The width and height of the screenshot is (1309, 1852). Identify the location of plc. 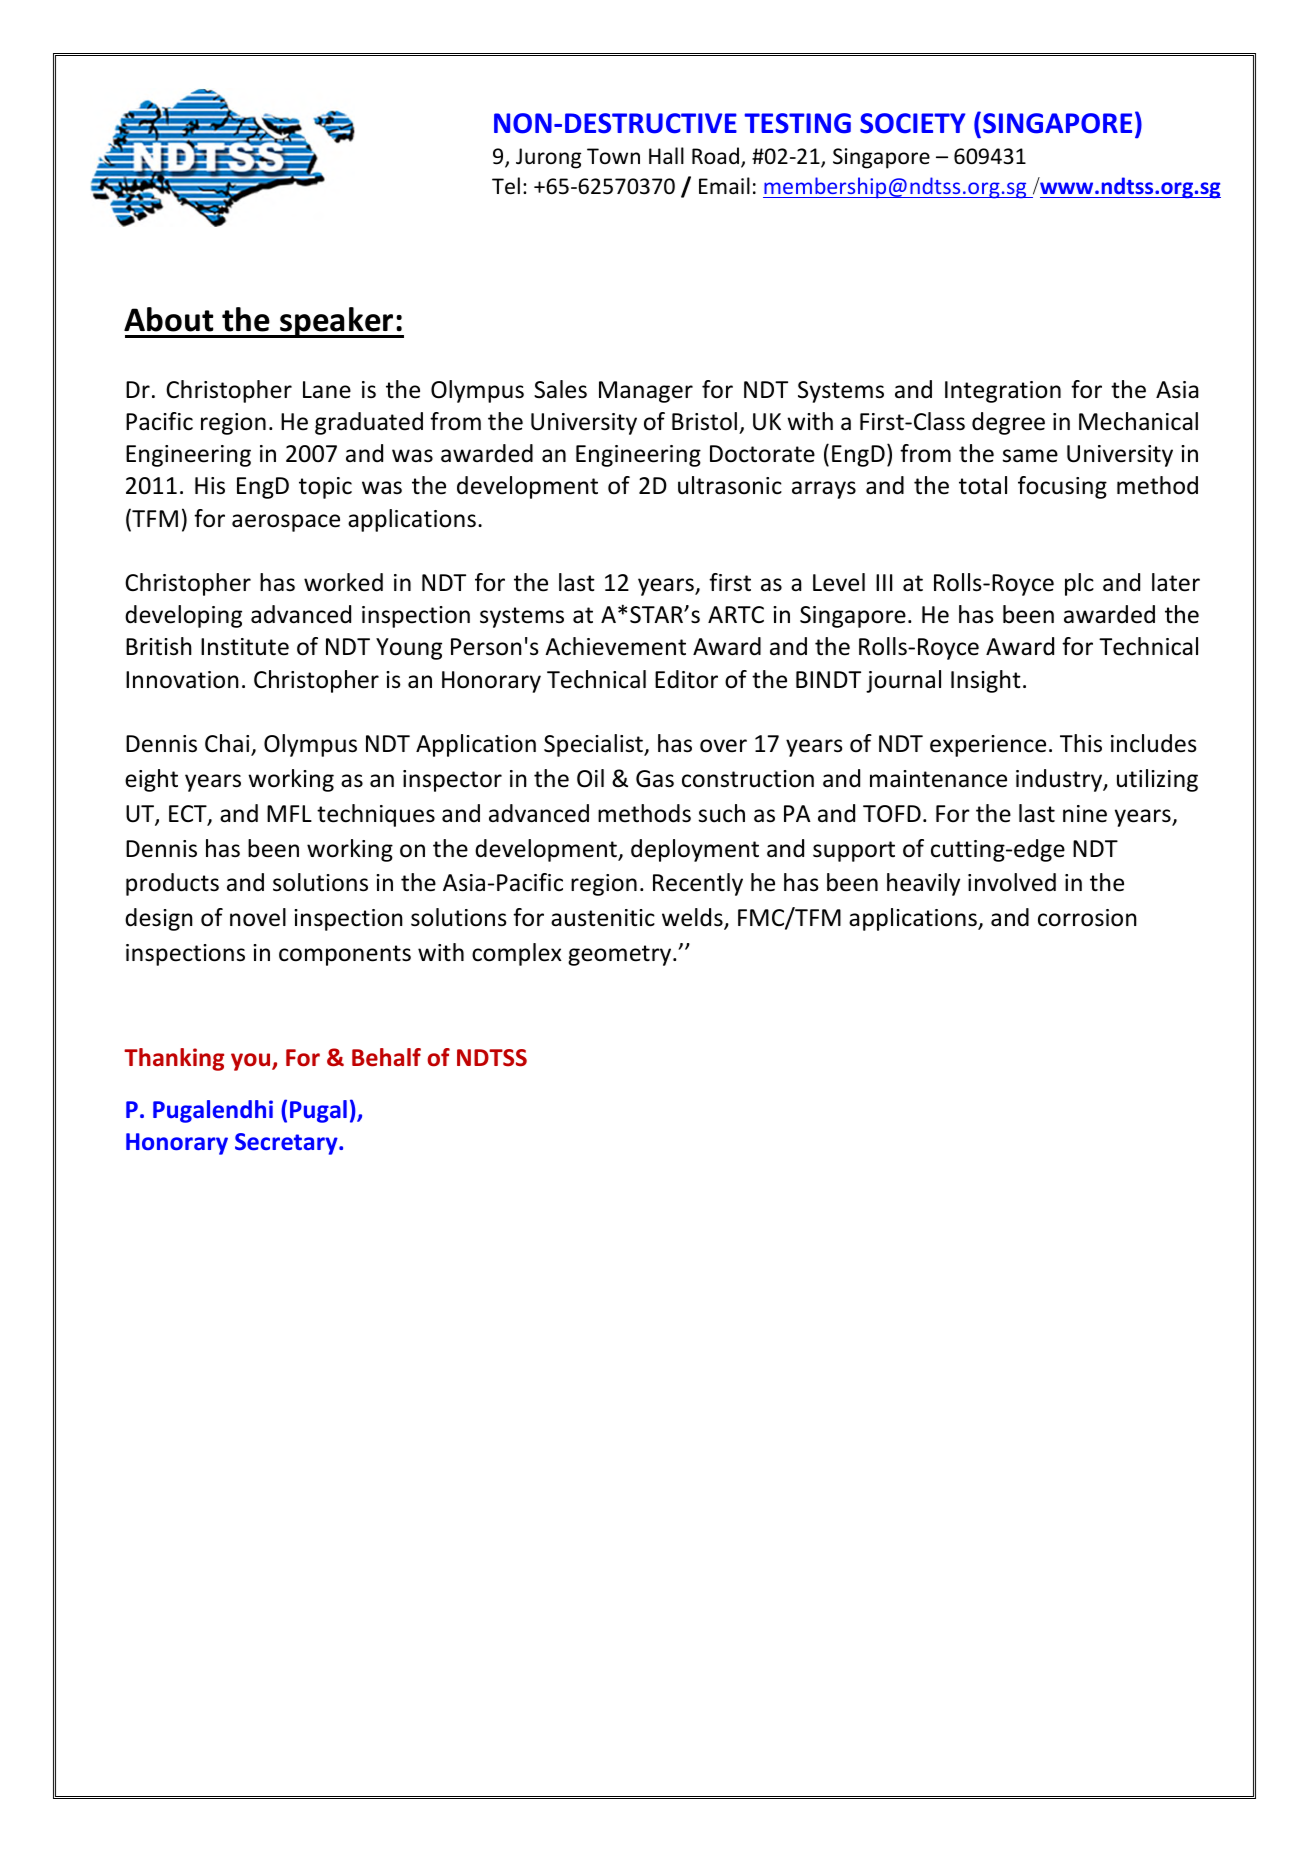
(1079, 584).
